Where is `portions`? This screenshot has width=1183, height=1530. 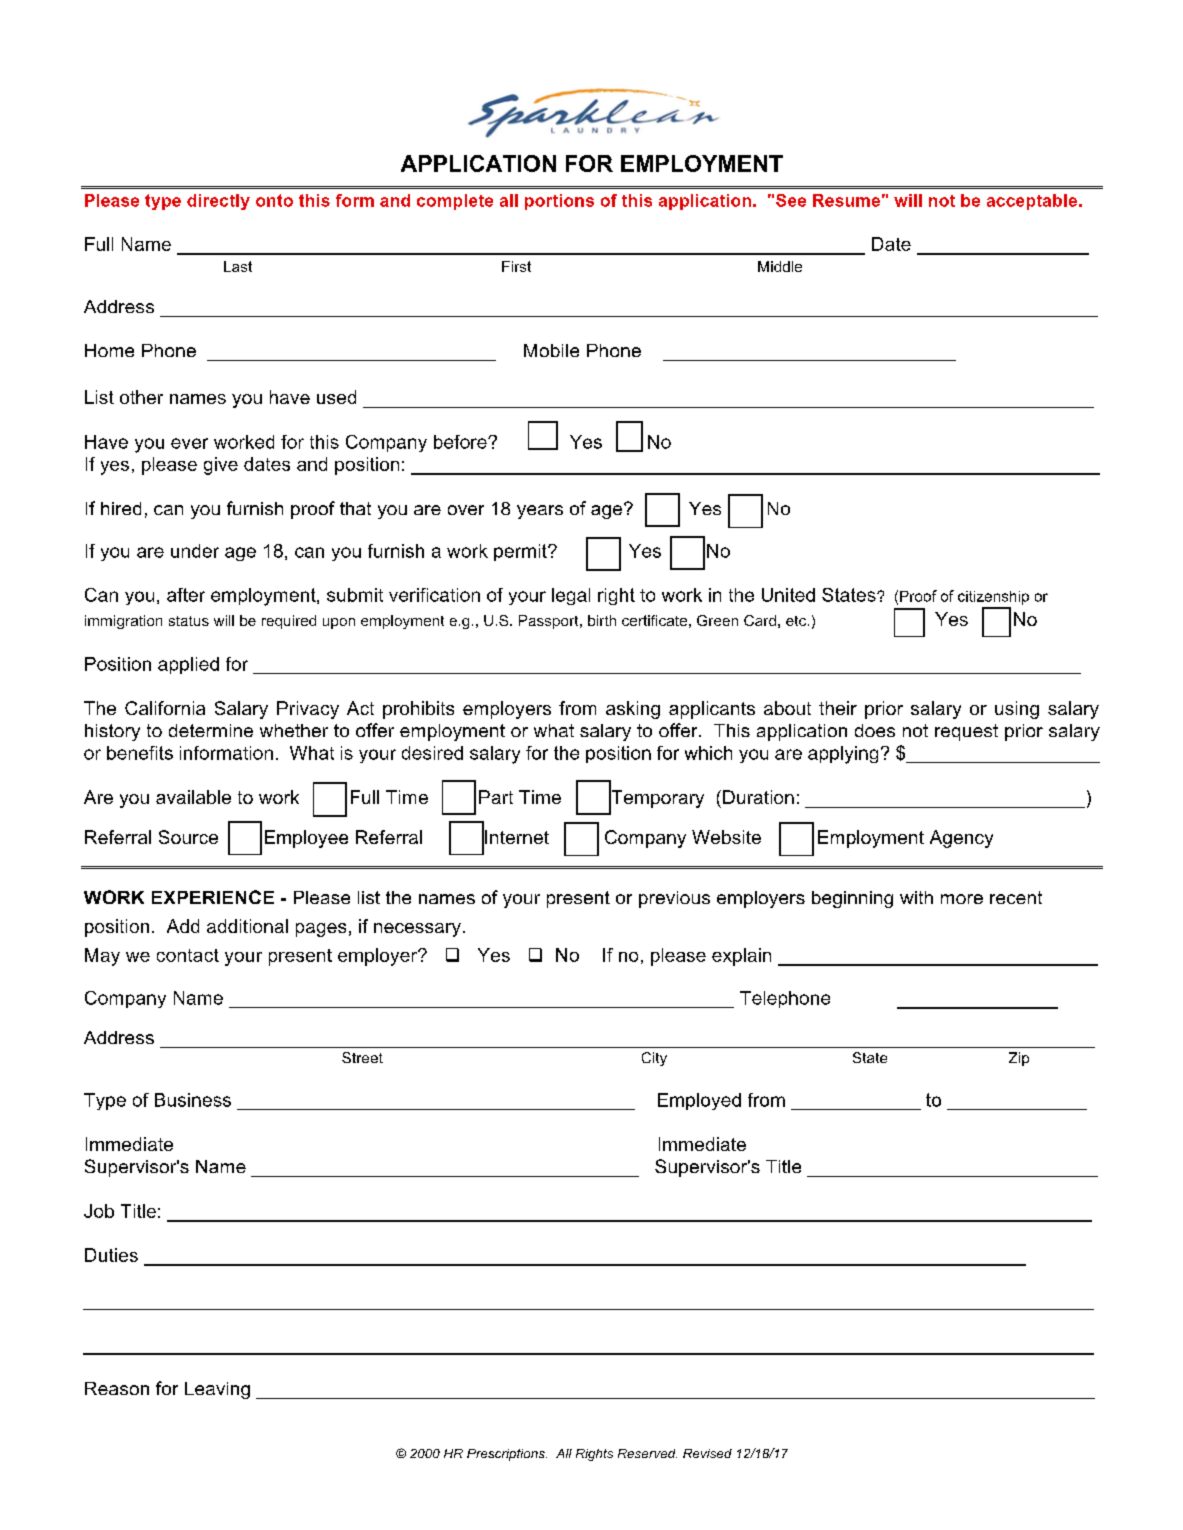
portions is located at coordinates (559, 202).
